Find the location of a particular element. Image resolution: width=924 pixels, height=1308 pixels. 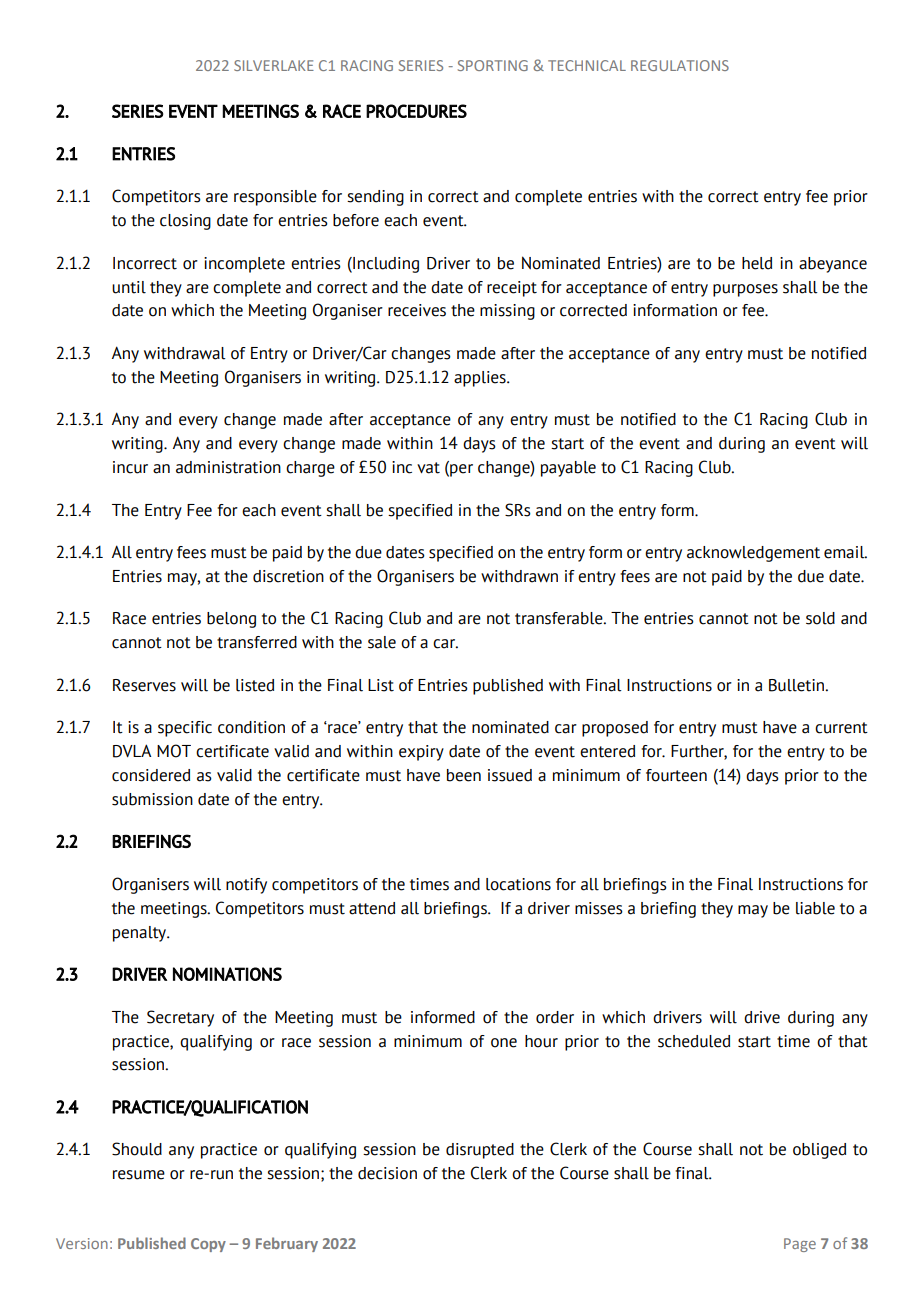

REGULATIONS is located at coordinates (680, 65).
